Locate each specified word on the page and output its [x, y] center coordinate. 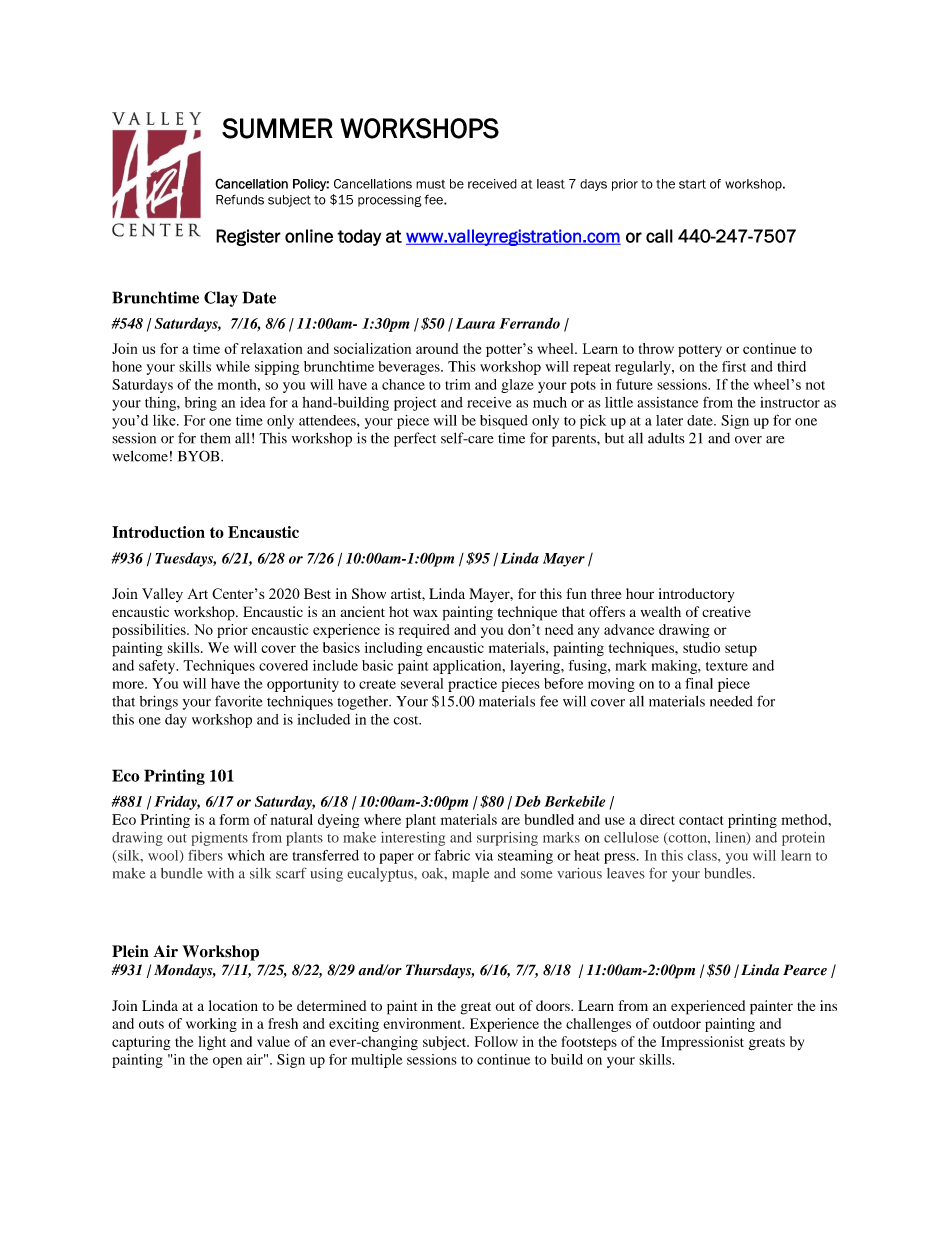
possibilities [150, 631]
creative [726, 611]
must [430, 184]
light [212, 1043]
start [692, 184]
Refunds [240, 199]
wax [425, 613]
